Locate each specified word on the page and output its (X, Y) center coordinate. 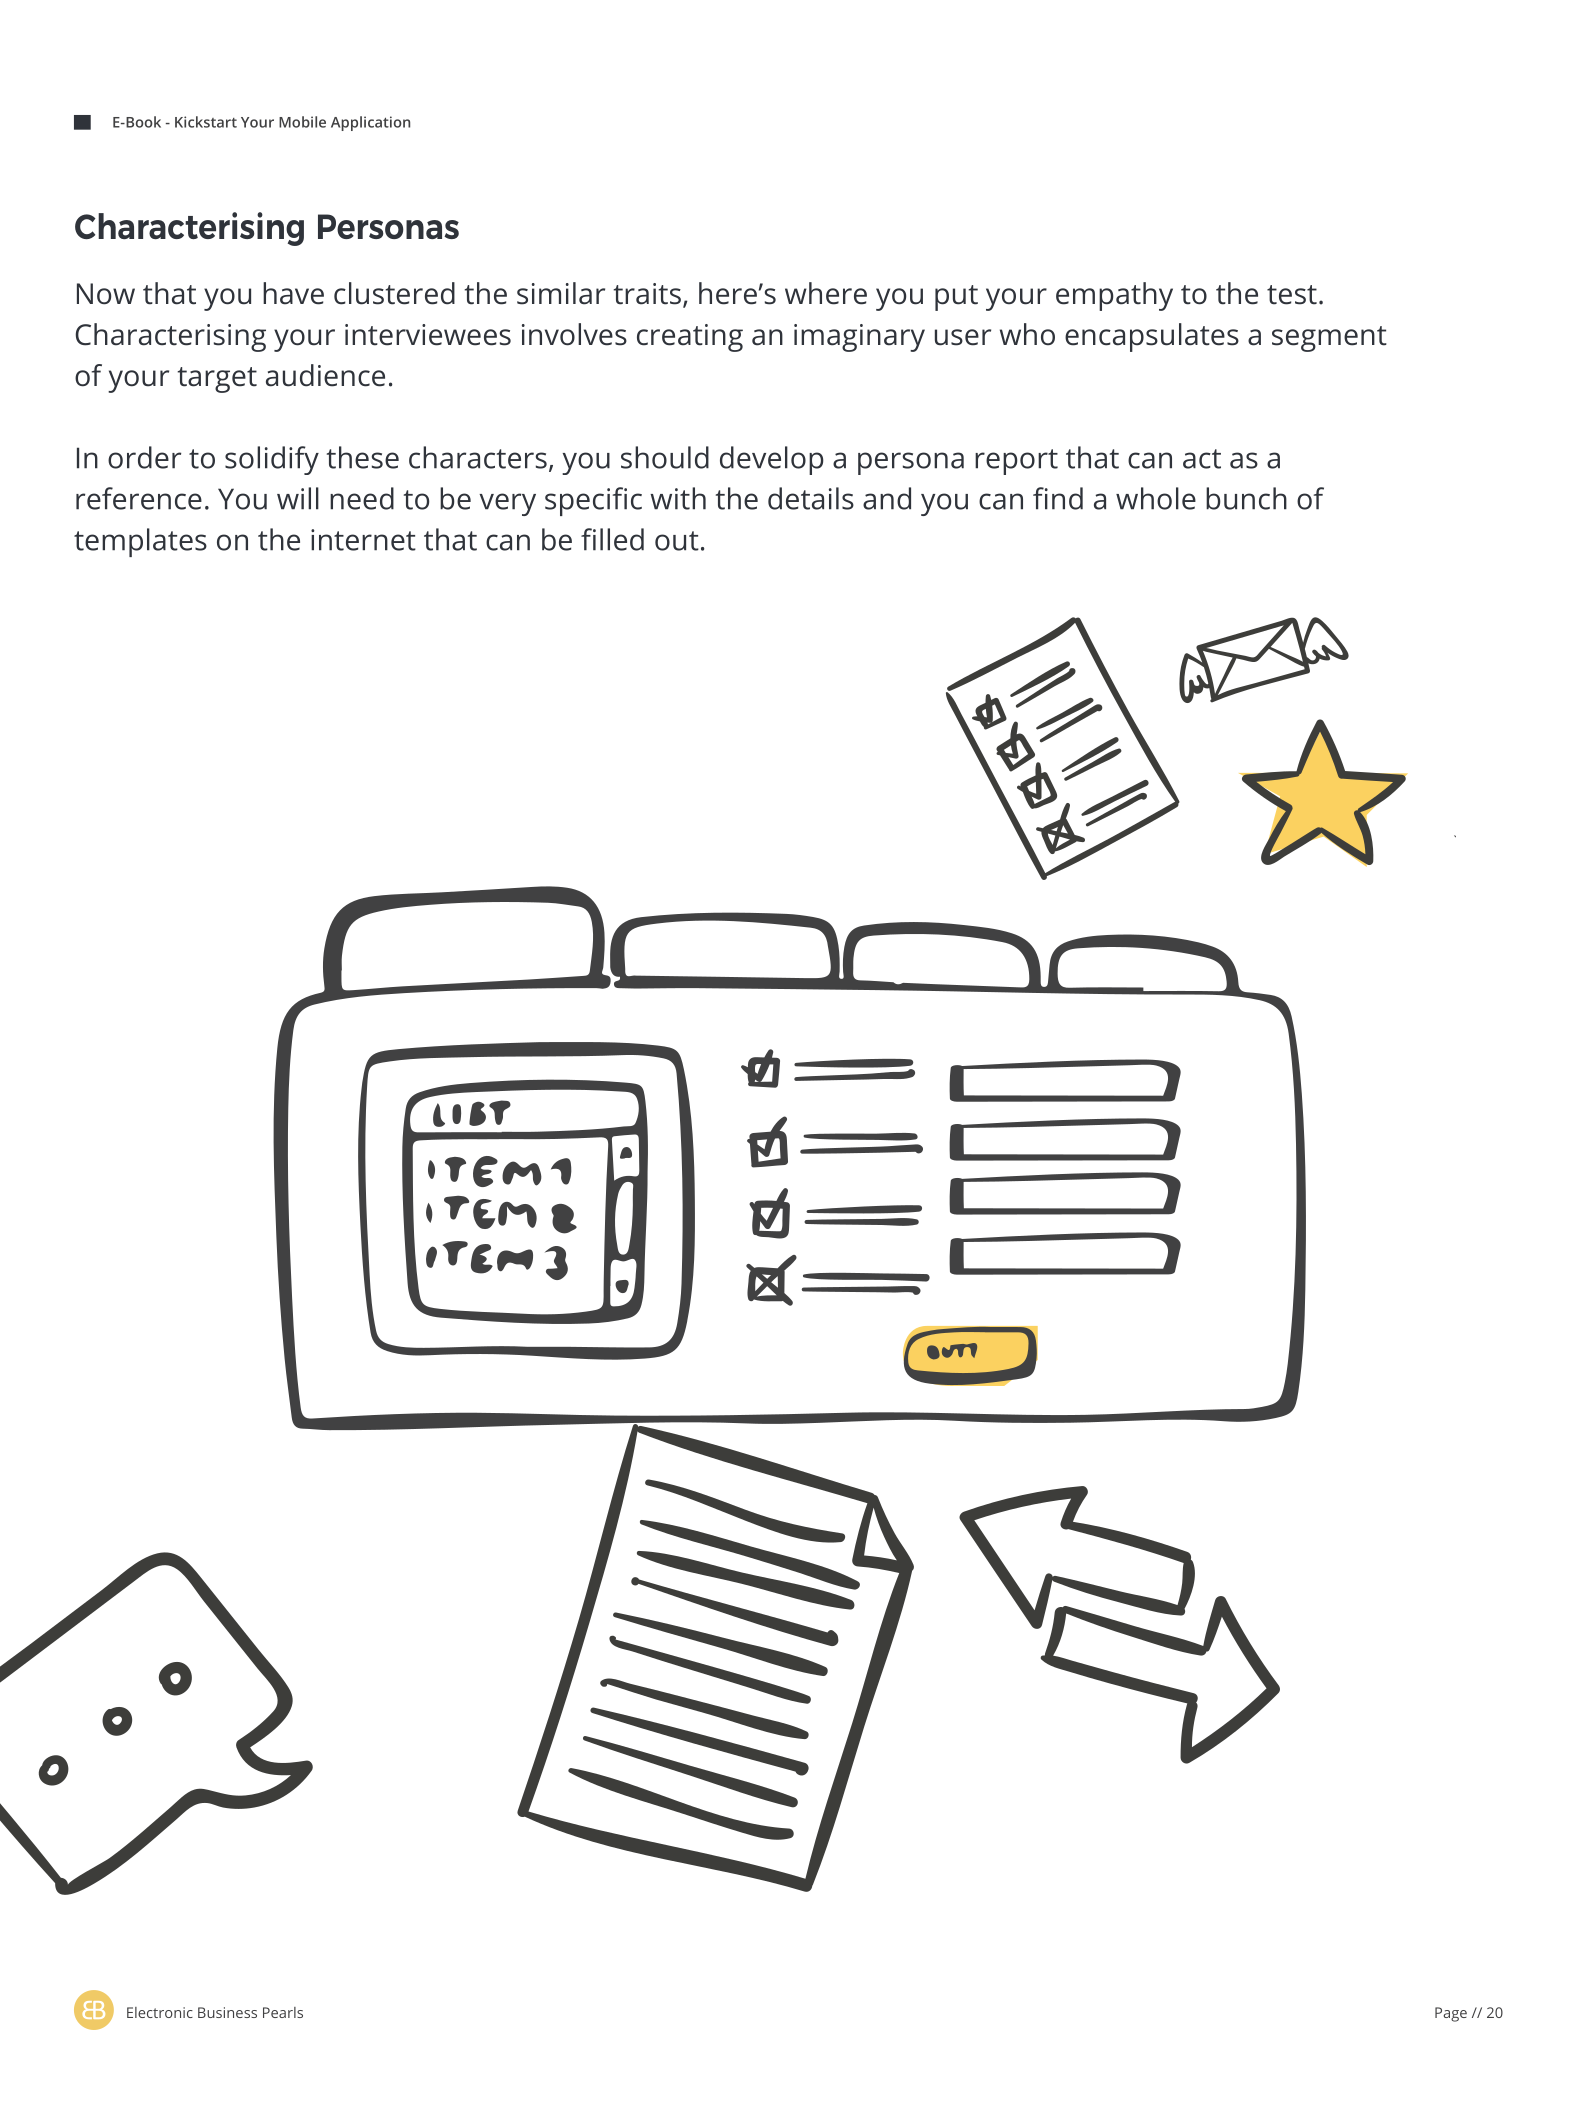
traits (647, 294)
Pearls (283, 2012)
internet (363, 540)
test (1292, 295)
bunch (1246, 498)
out (677, 541)
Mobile (302, 122)
